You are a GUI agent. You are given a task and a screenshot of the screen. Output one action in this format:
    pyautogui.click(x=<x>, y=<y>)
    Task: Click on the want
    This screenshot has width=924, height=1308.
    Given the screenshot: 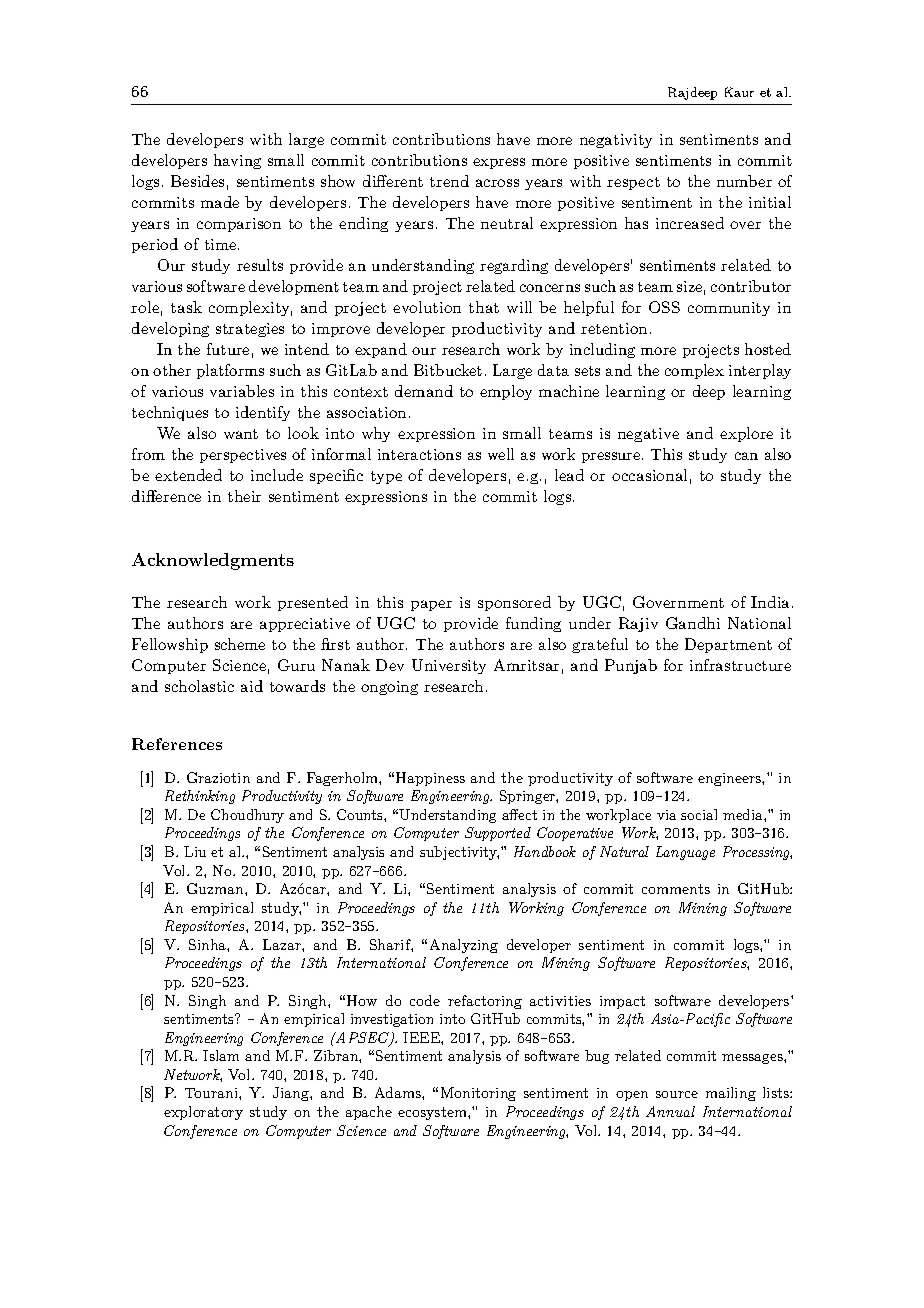 What is the action you would take?
    pyautogui.click(x=241, y=434)
